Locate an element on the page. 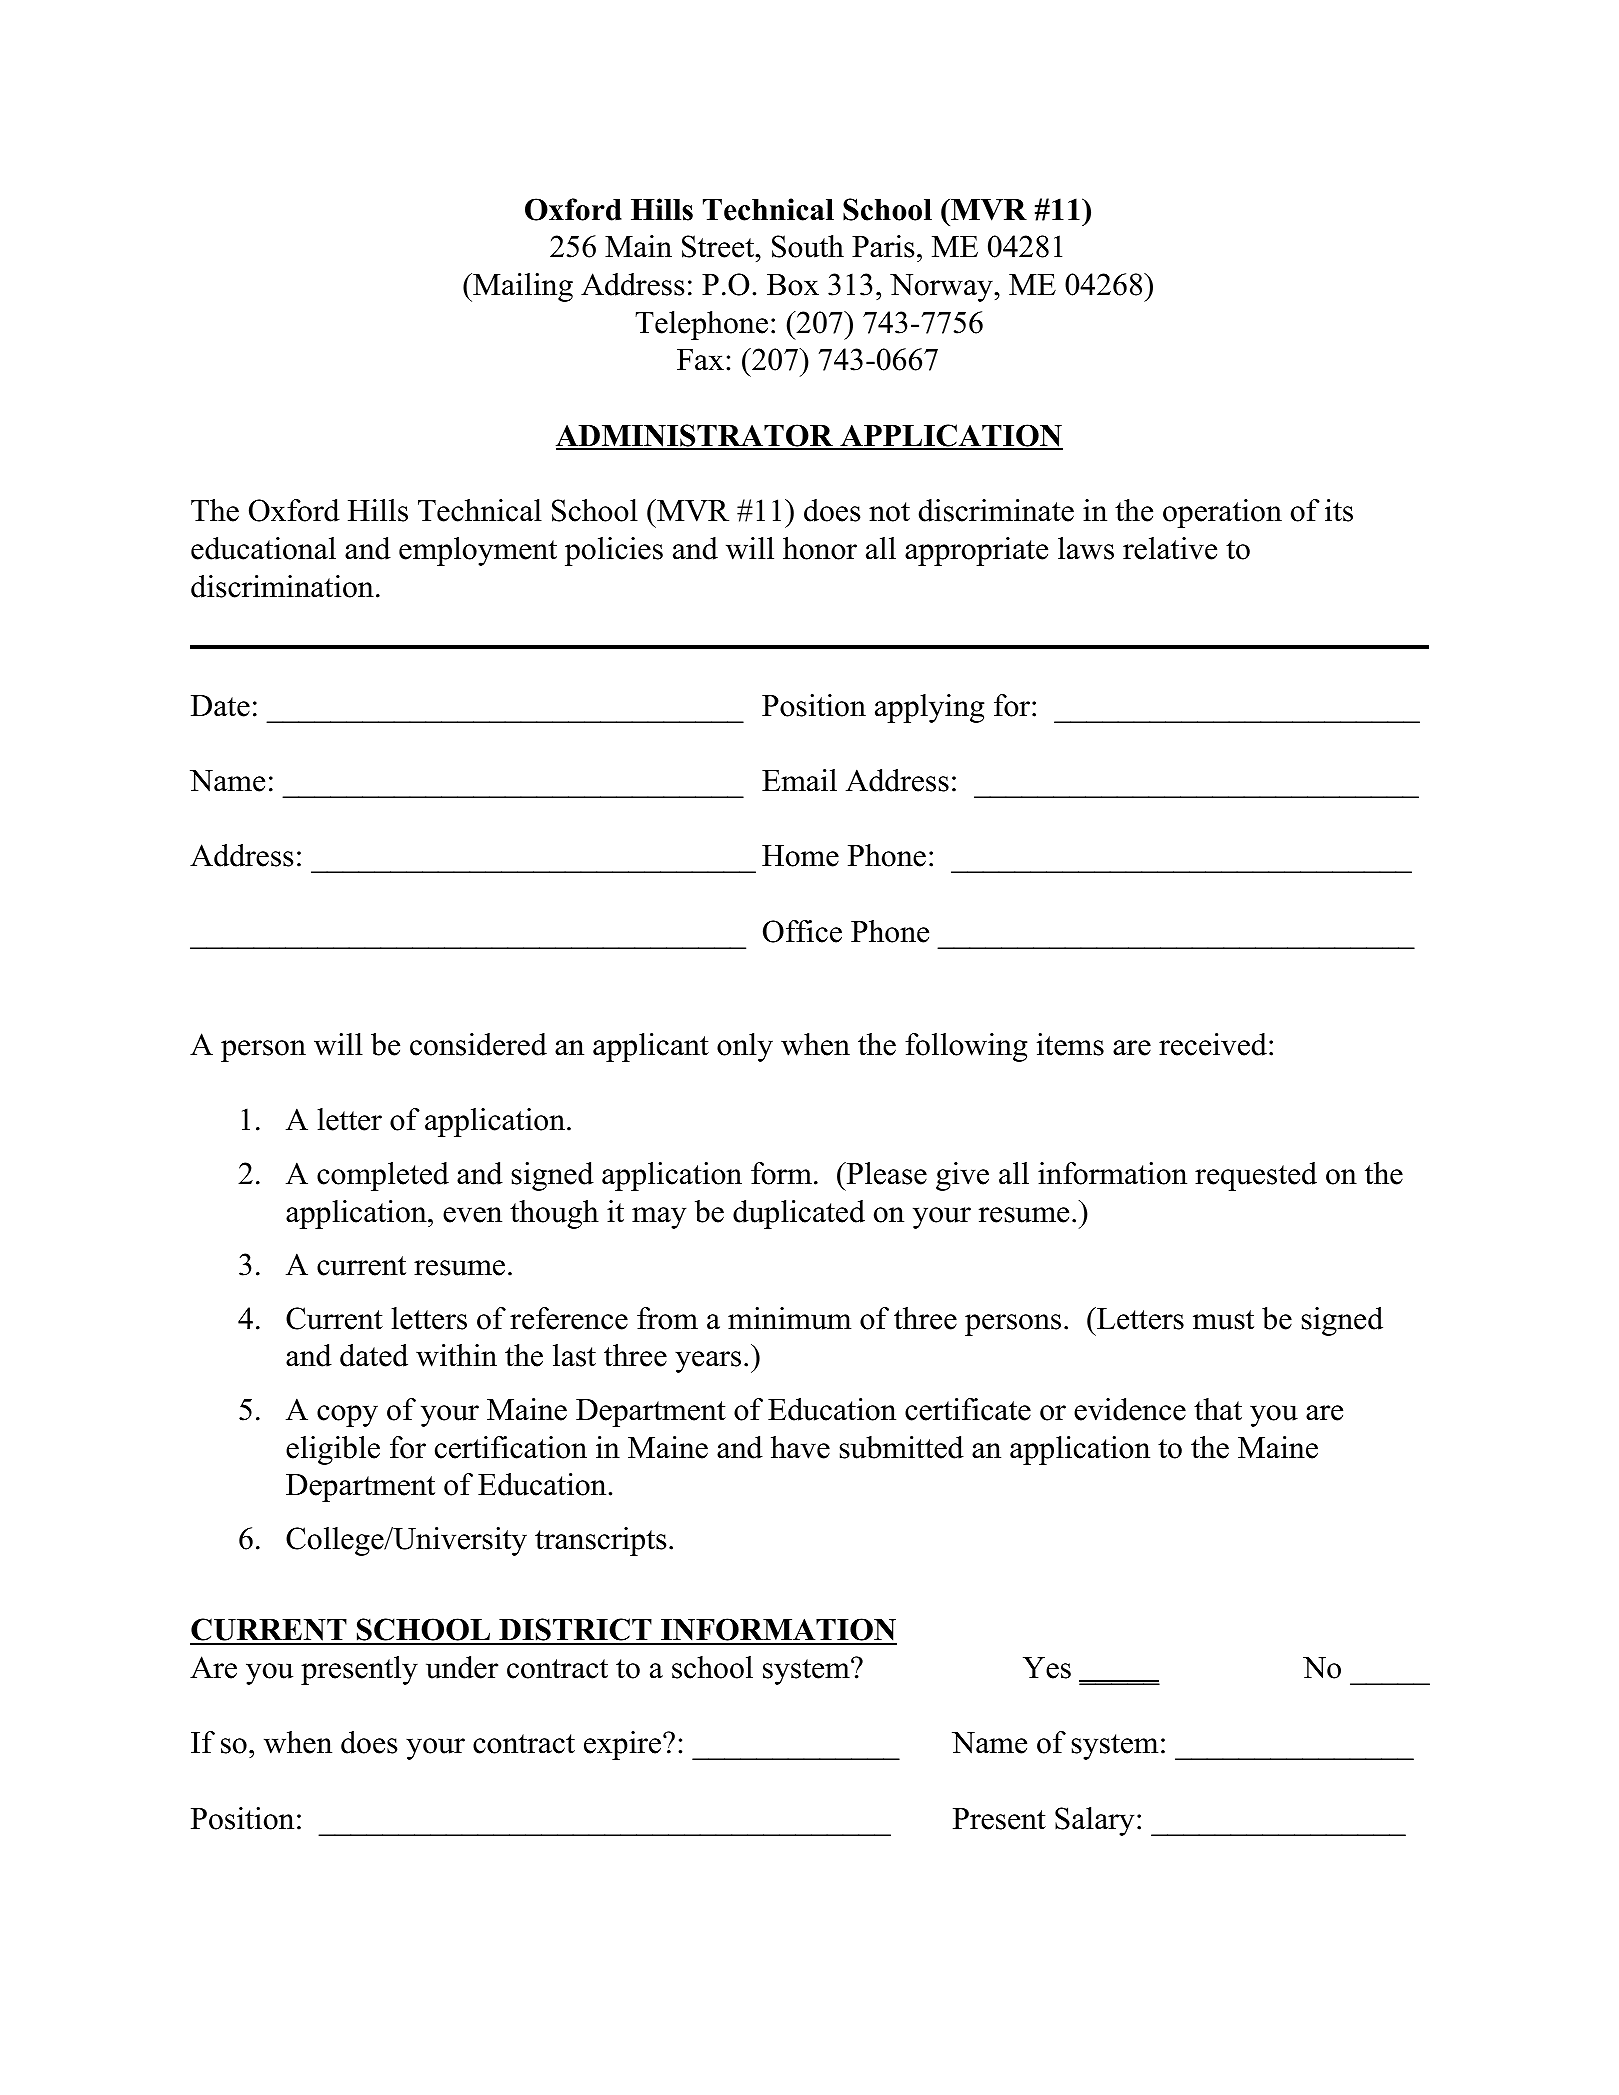 The image size is (1619, 2095). only is located at coordinates (745, 1047).
